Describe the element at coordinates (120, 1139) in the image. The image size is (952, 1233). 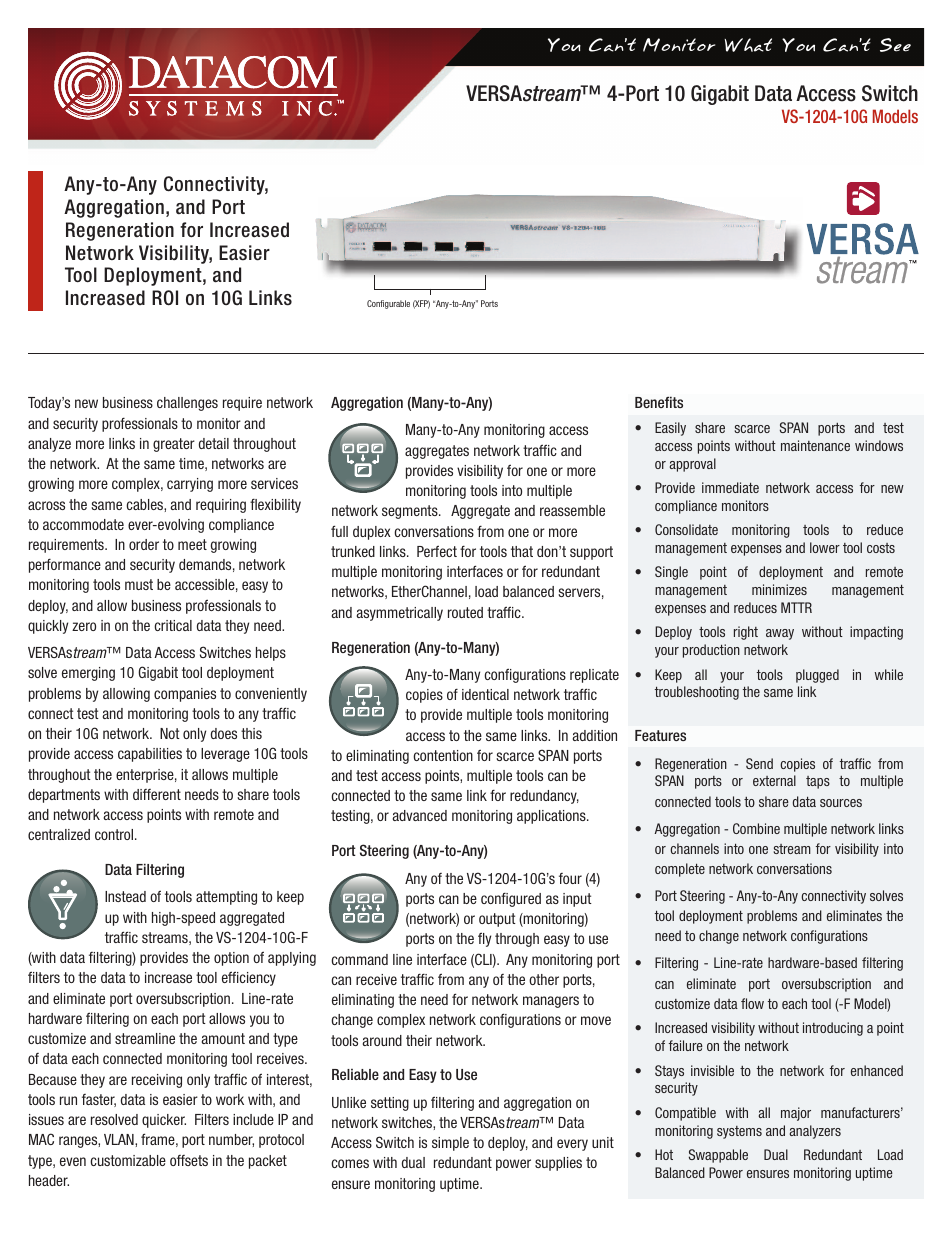
I see `VLAN` at that location.
